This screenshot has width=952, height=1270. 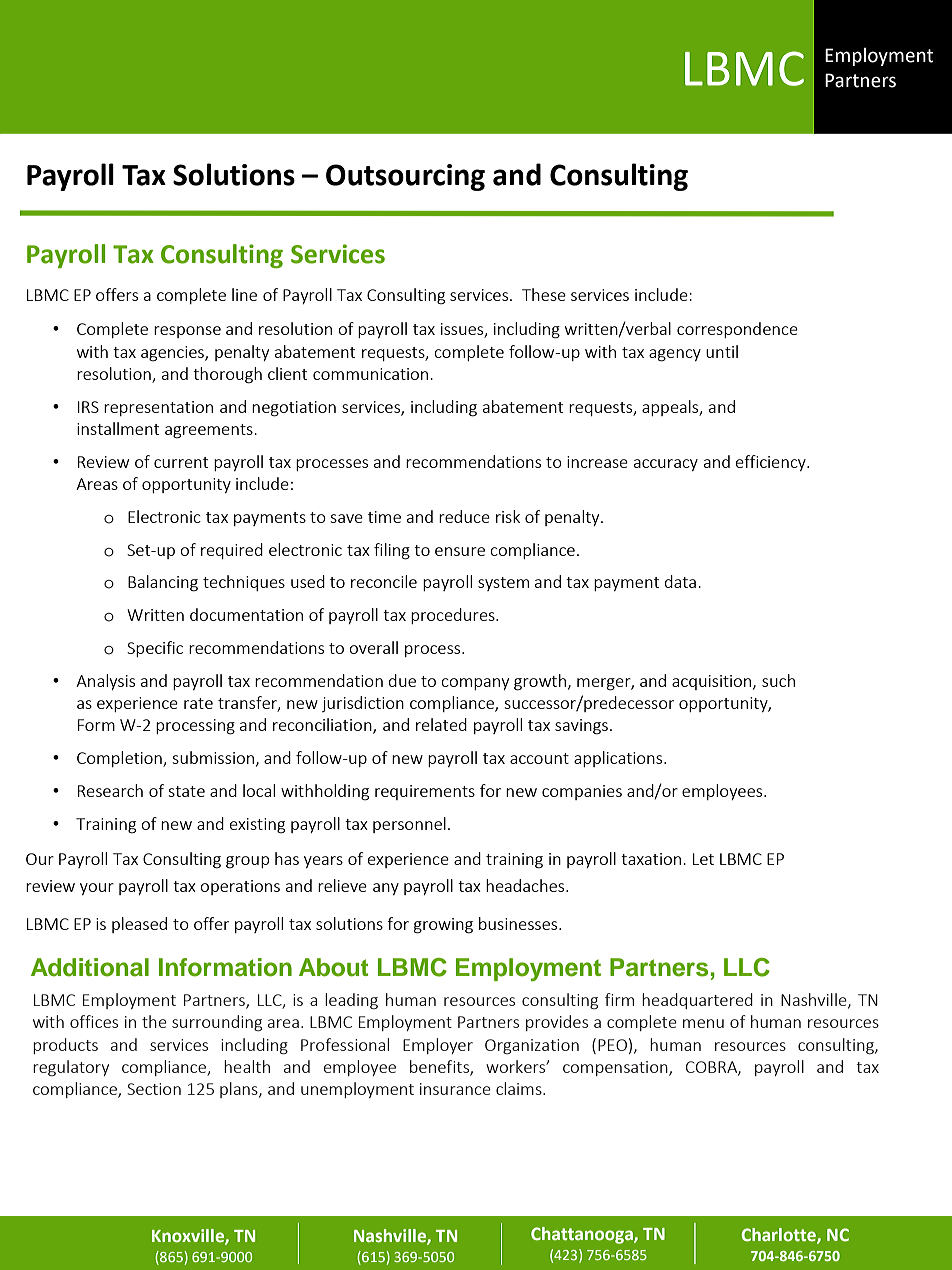 What do you see at coordinates (737, 330) in the screenshot?
I see `correspondence` at bounding box center [737, 330].
